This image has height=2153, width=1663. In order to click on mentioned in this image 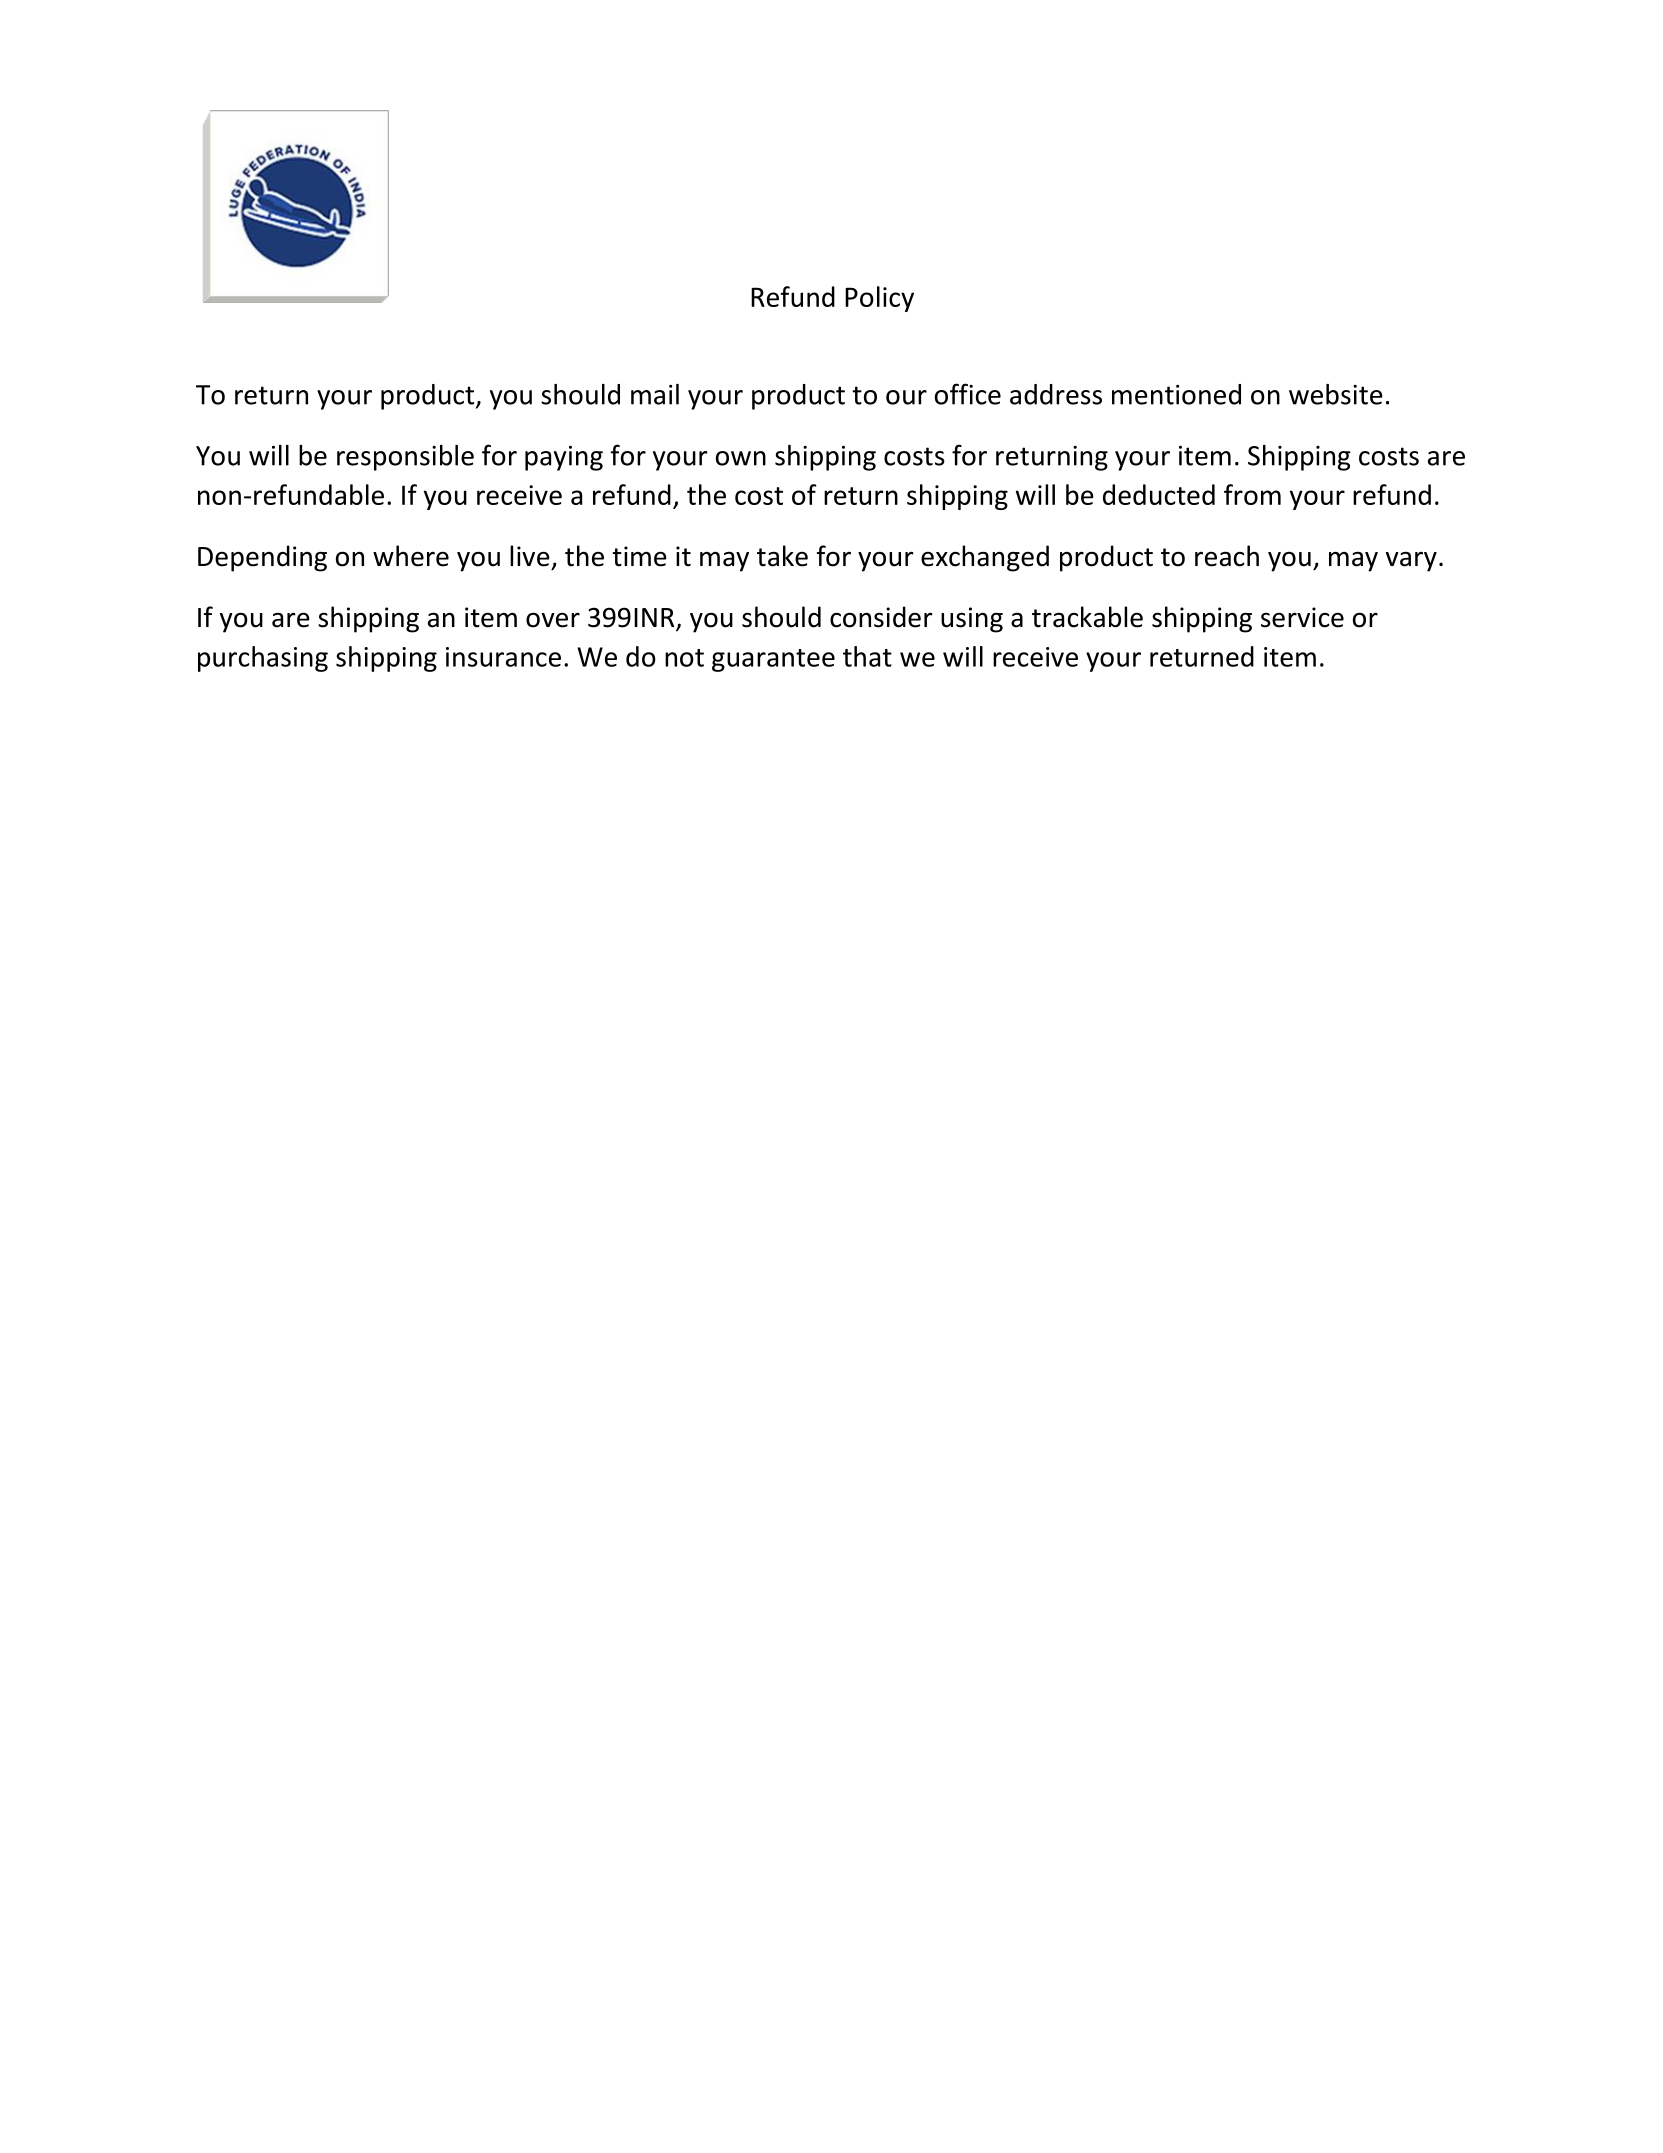, I will do `click(1176, 394)`.
